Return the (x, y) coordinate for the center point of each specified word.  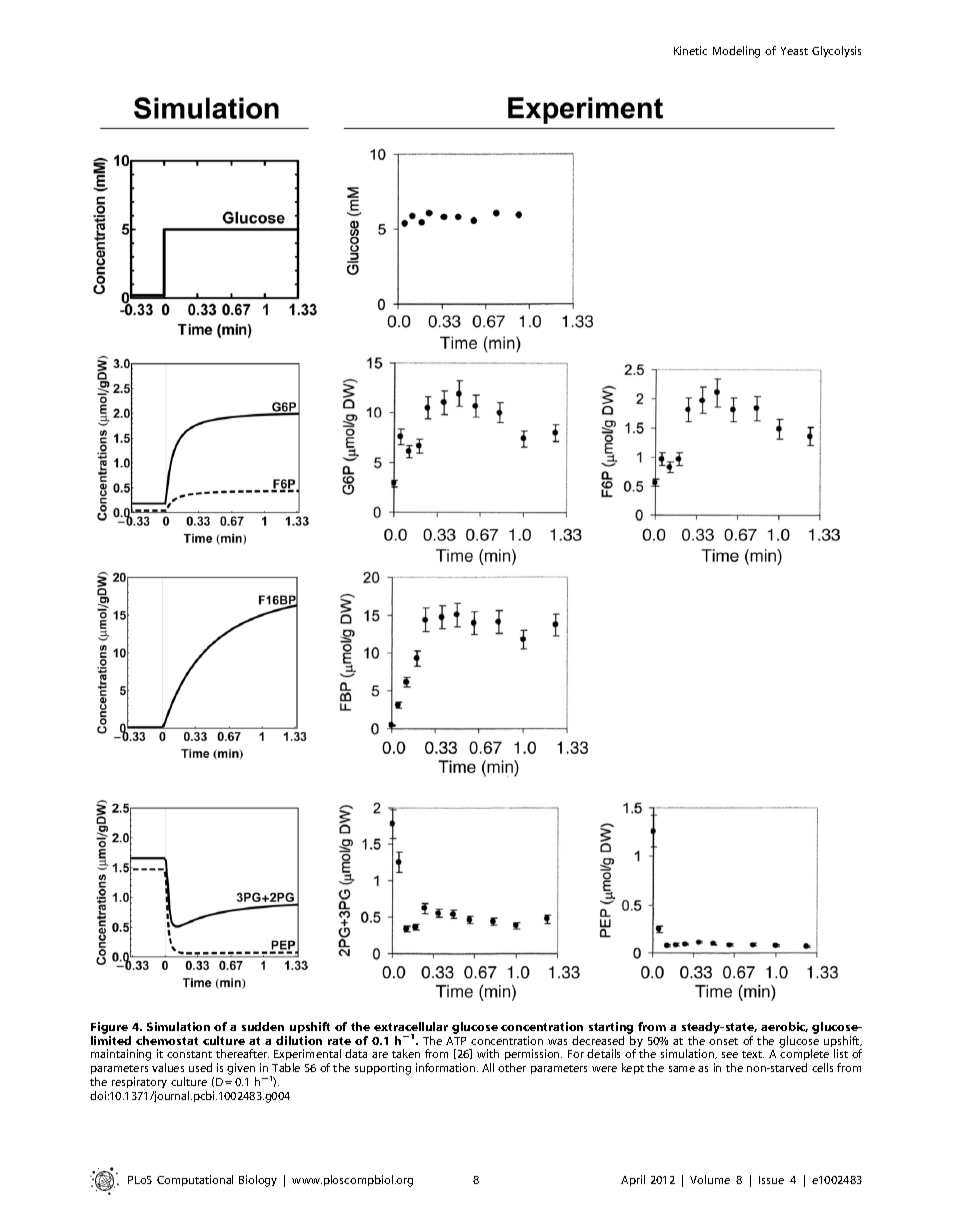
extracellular (411, 1026)
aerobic (784, 1027)
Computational (195, 1180)
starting (611, 1028)
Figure (109, 1028)
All (488, 1067)
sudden (263, 1026)
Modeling (736, 52)
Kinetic (690, 50)
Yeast (794, 51)
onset (723, 1041)
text (753, 1054)
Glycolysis (836, 51)
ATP (456, 1041)
